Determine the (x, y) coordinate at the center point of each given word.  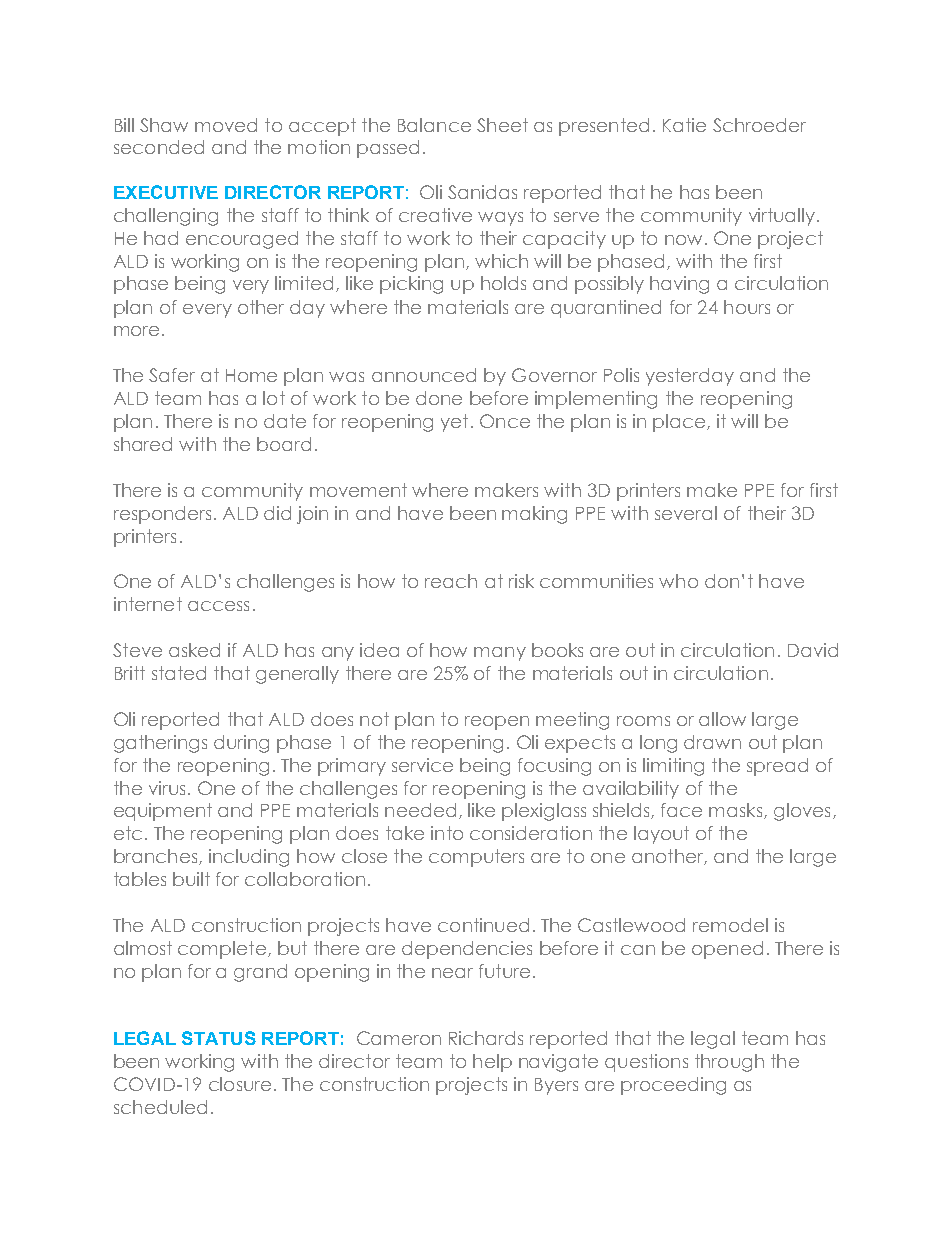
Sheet (502, 125)
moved (226, 125)
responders (162, 515)
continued (483, 925)
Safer (172, 375)
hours (747, 307)
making (534, 515)
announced (424, 375)
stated (179, 673)
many (500, 654)
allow (722, 719)
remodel (730, 925)
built (191, 879)
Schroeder (759, 125)
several (686, 513)
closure (240, 1084)
